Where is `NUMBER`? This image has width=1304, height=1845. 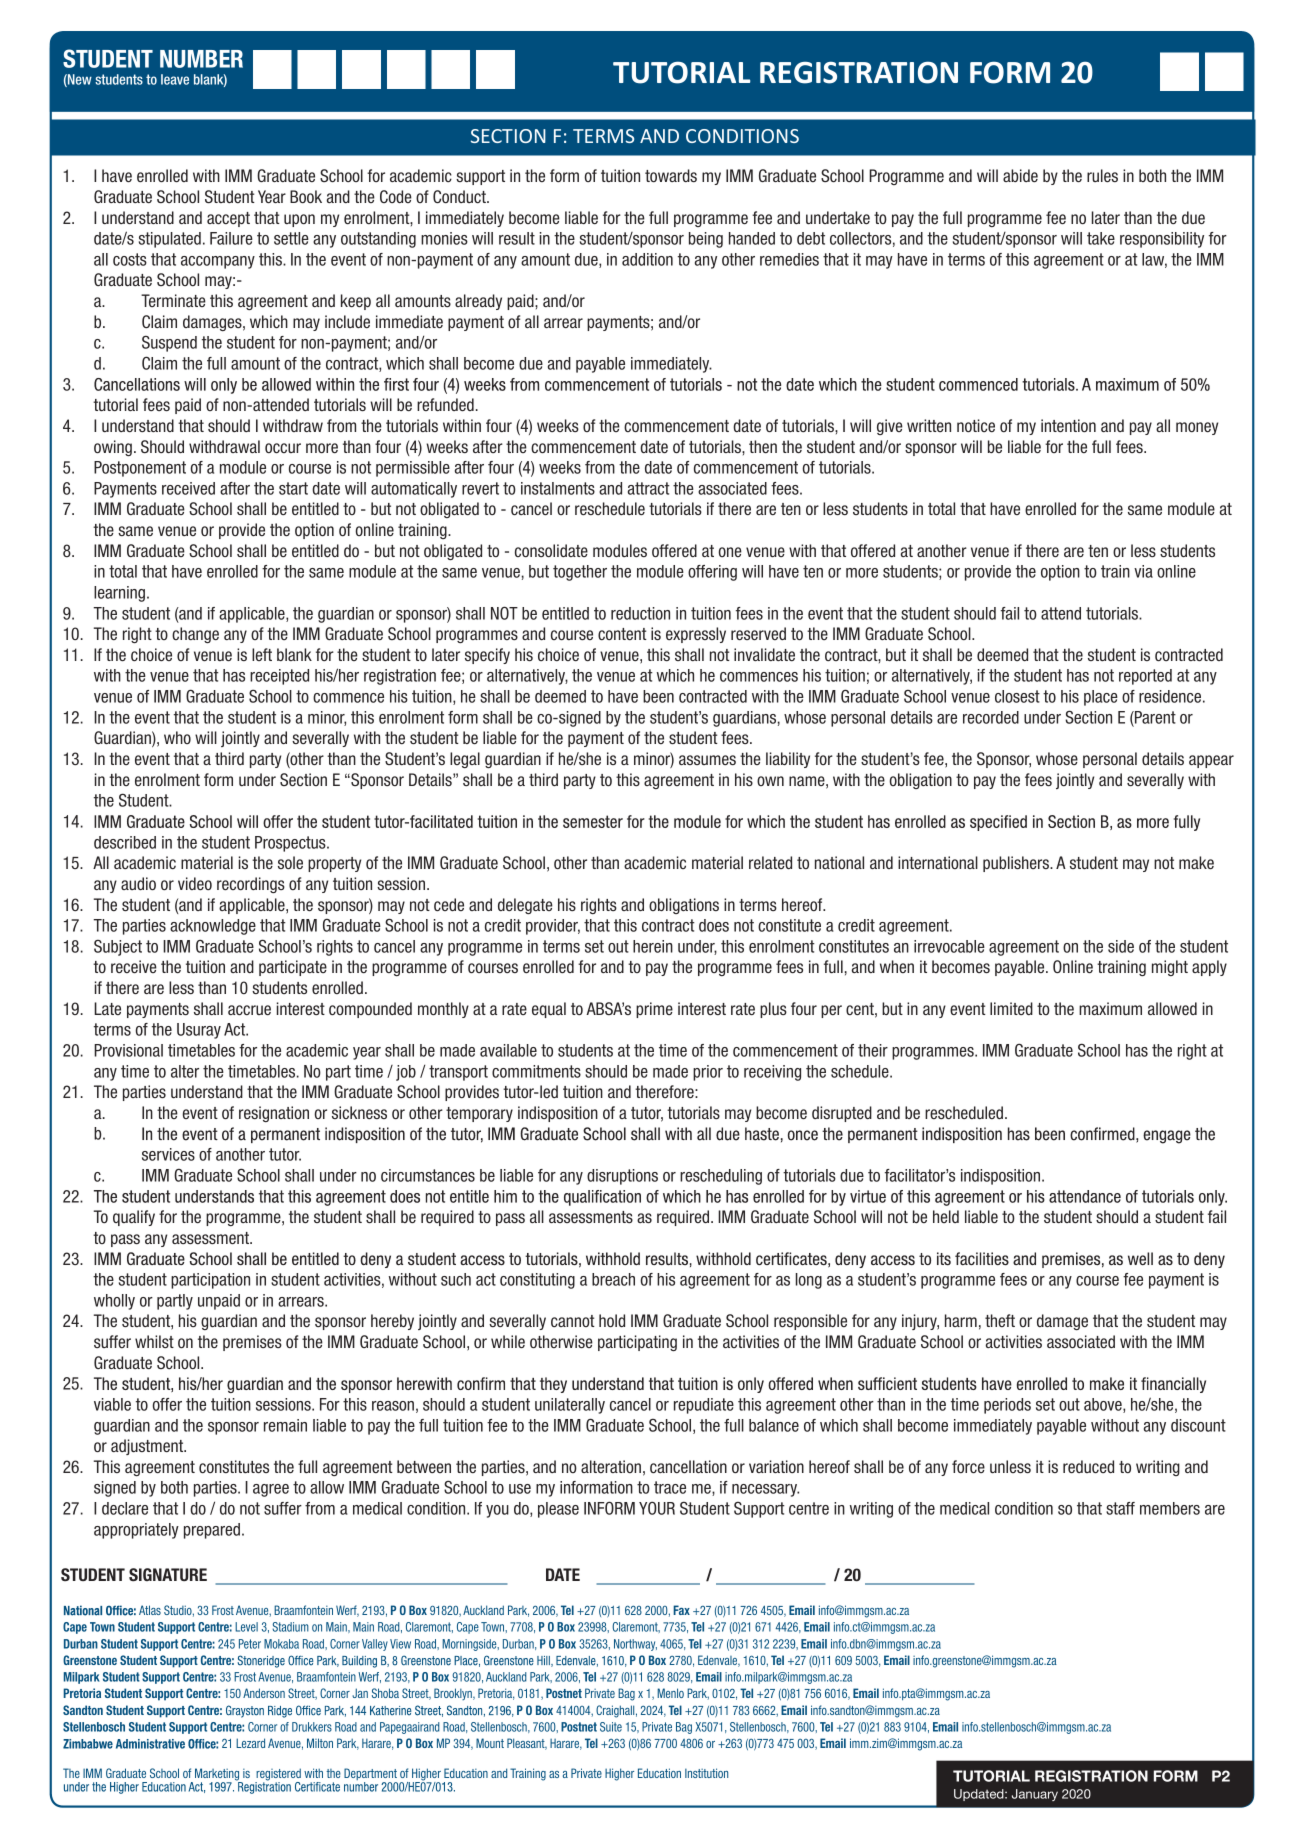 NUMBER is located at coordinates (201, 59).
